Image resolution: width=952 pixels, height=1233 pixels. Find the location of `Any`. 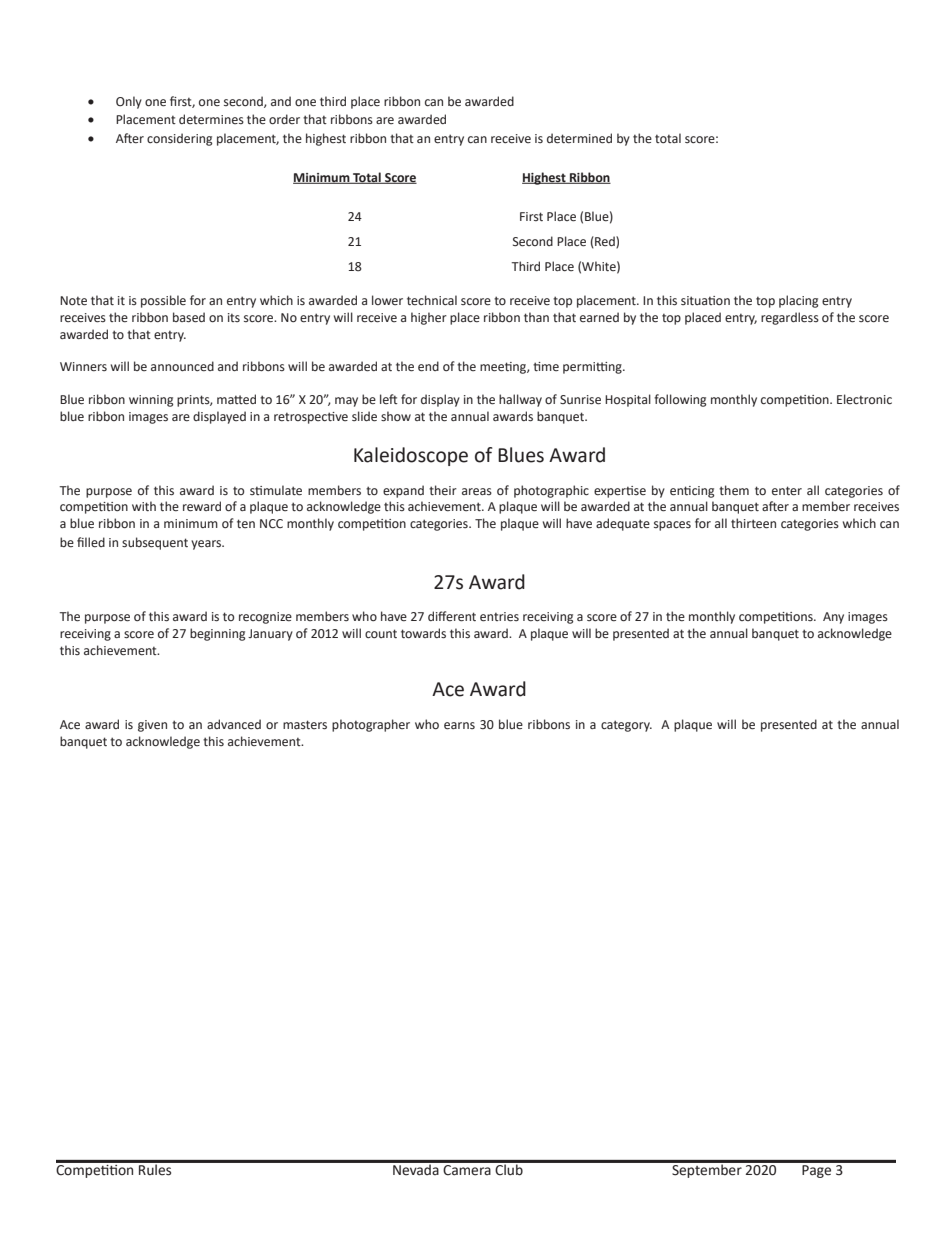

Any is located at coordinates (833, 618).
